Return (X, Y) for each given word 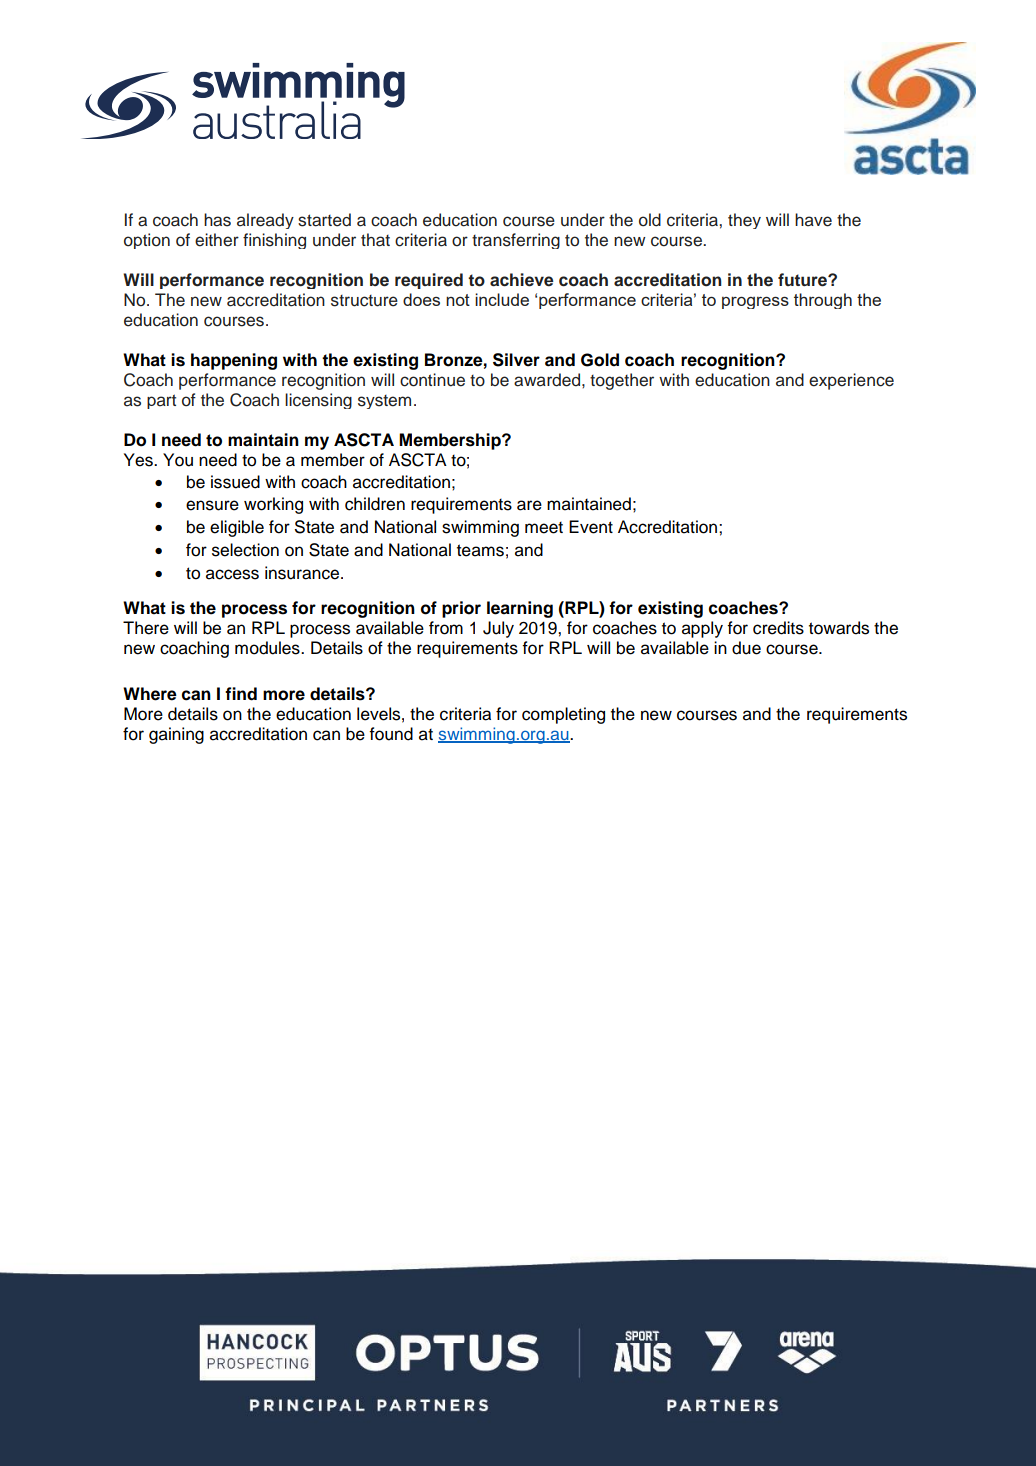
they (744, 221)
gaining (176, 735)
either (217, 240)
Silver (516, 360)
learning (520, 609)
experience (851, 381)
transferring (516, 241)
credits (778, 628)
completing (563, 715)
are (529, 505)
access (232, 574)
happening (234, 361)
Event (591, 527)
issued (235, 482)
